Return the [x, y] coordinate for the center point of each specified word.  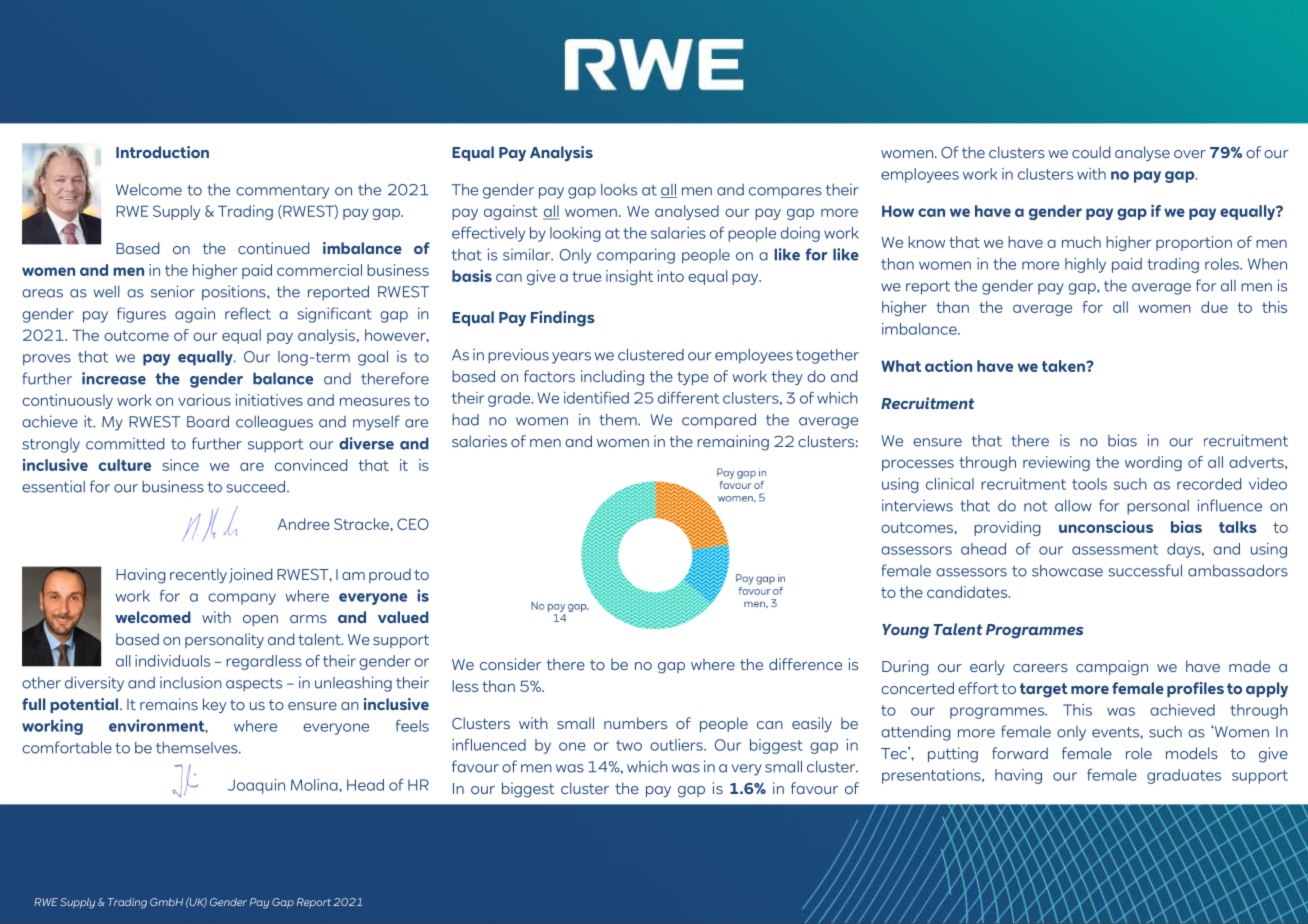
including [612, 378]
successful [1145, 570]
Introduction [162, 152]
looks [619, 190]
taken [1064, 366]
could [1091, 152]
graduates [1184, 776]
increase [114, 378]
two [629, 745]
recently [198, 575]
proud [390, 575]
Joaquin [256, 786]
